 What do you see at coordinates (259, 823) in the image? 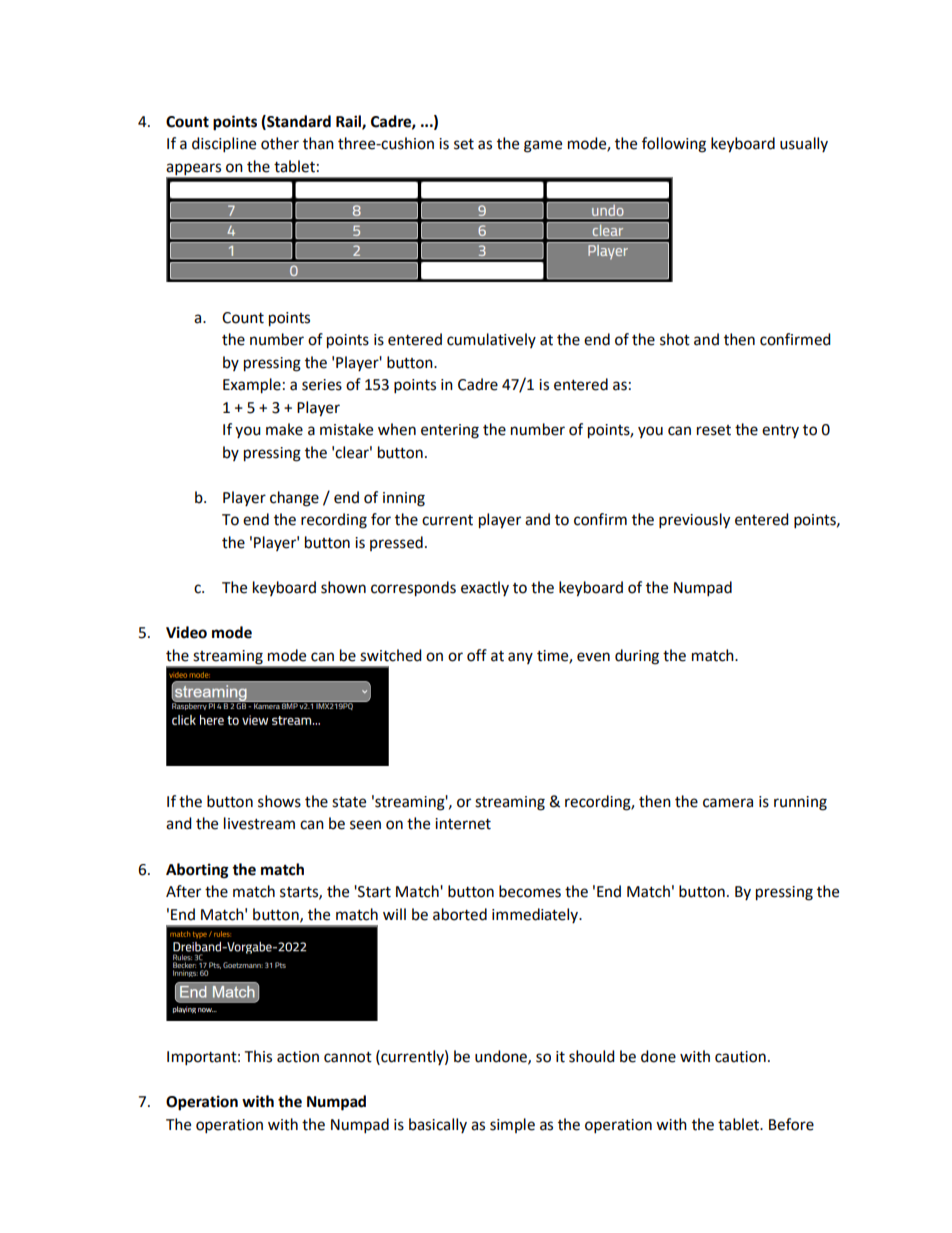
I see `livestream` at bounding box center [259, 823].
